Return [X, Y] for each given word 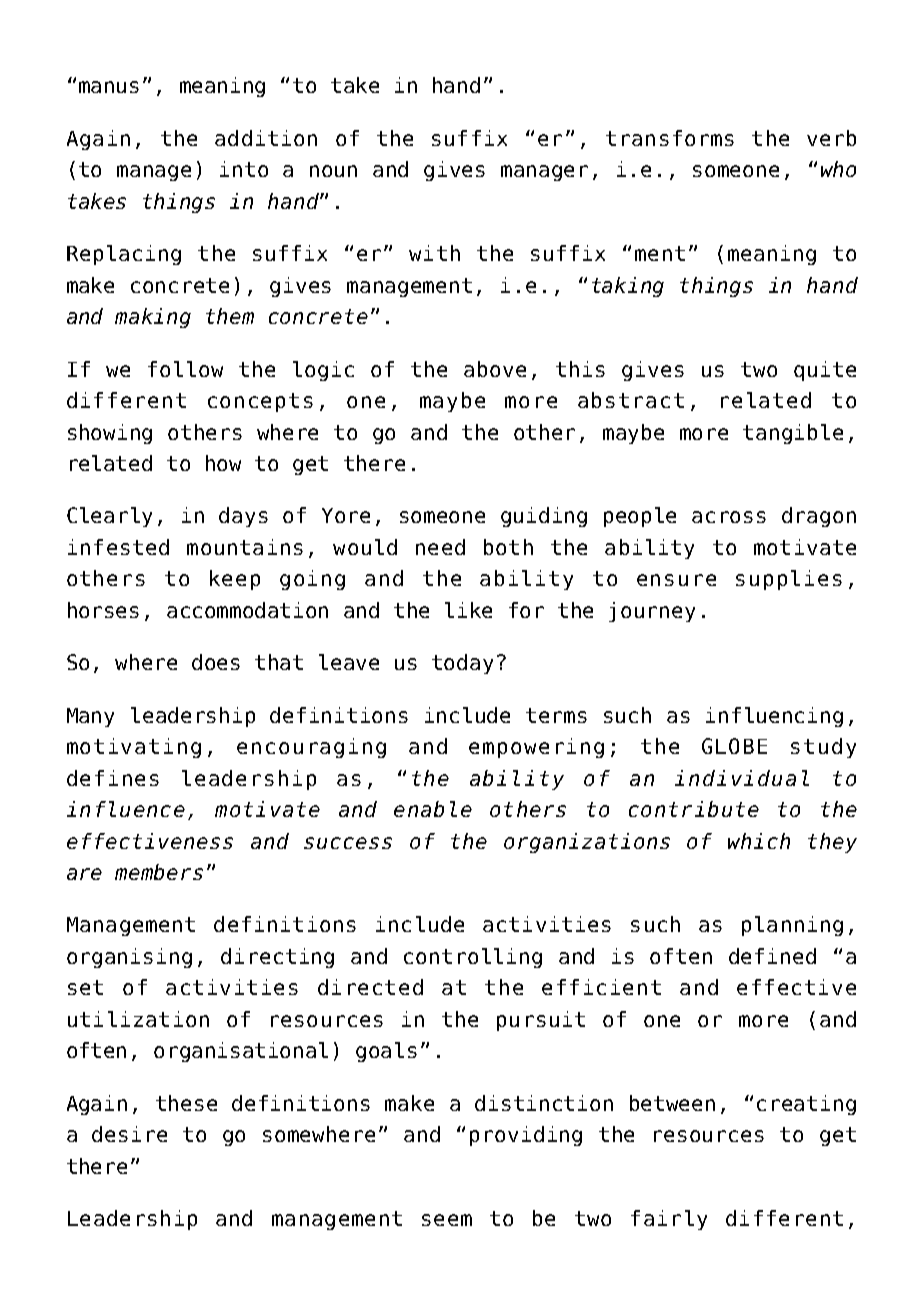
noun [333, 171]
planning [792, 926]
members [159, 872]
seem [447, 1220]
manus [109, 87]
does [216, 662]
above [495, 369]
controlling [473, 958]
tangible [793, 434]
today [462, 664]
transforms [670, 138]
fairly [669, 1220]
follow [185, 369]
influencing [774, 717]
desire [129, 1134]
